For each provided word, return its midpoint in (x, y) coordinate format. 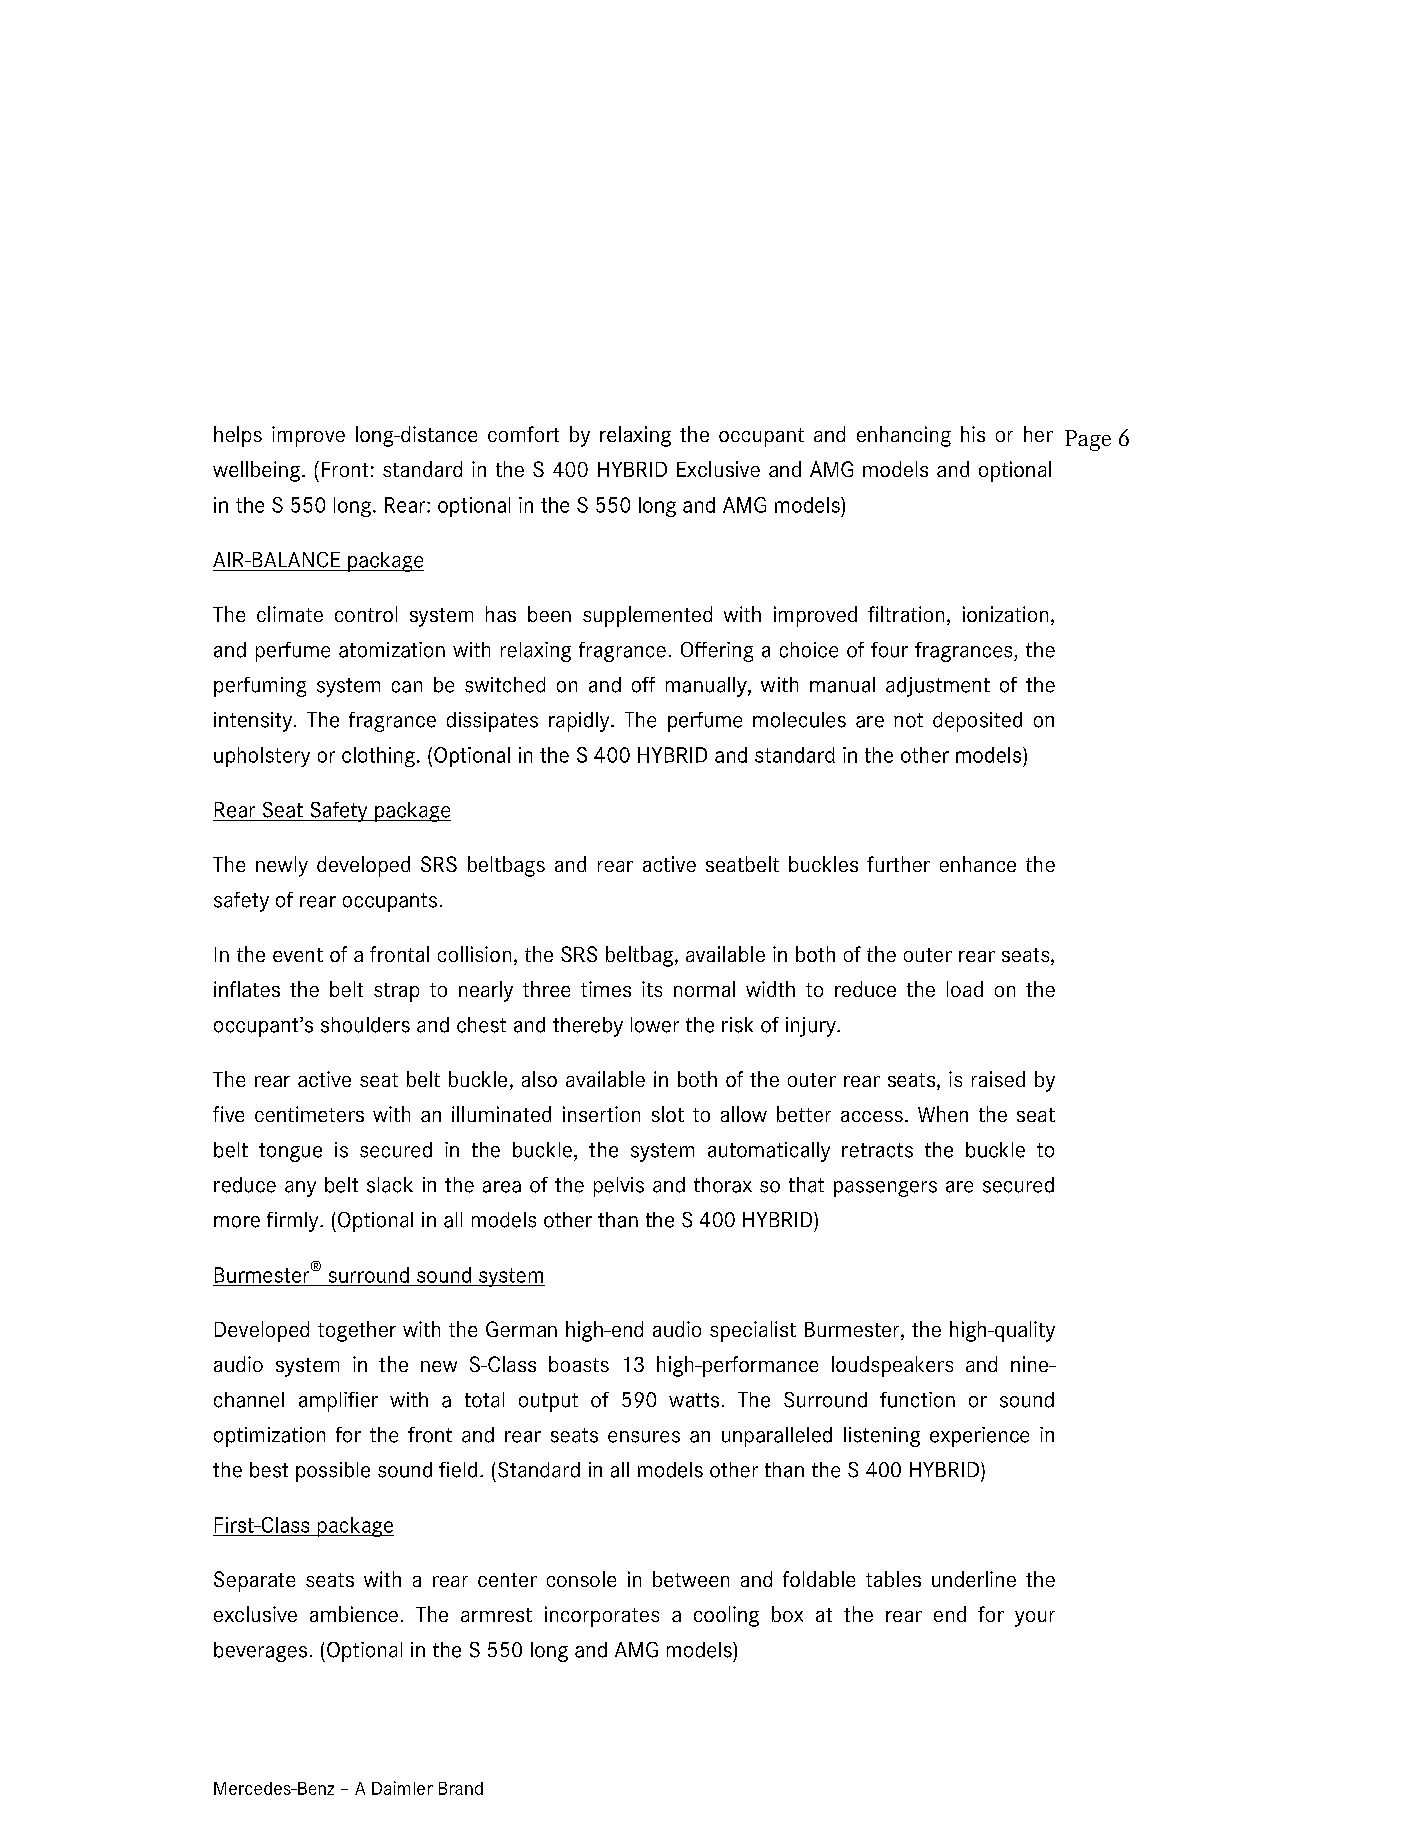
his (973, 434)
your (1035, 1619)
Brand (461, 1788)
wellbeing (256, 471)
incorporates (602, 1616)
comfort (523, 434)
